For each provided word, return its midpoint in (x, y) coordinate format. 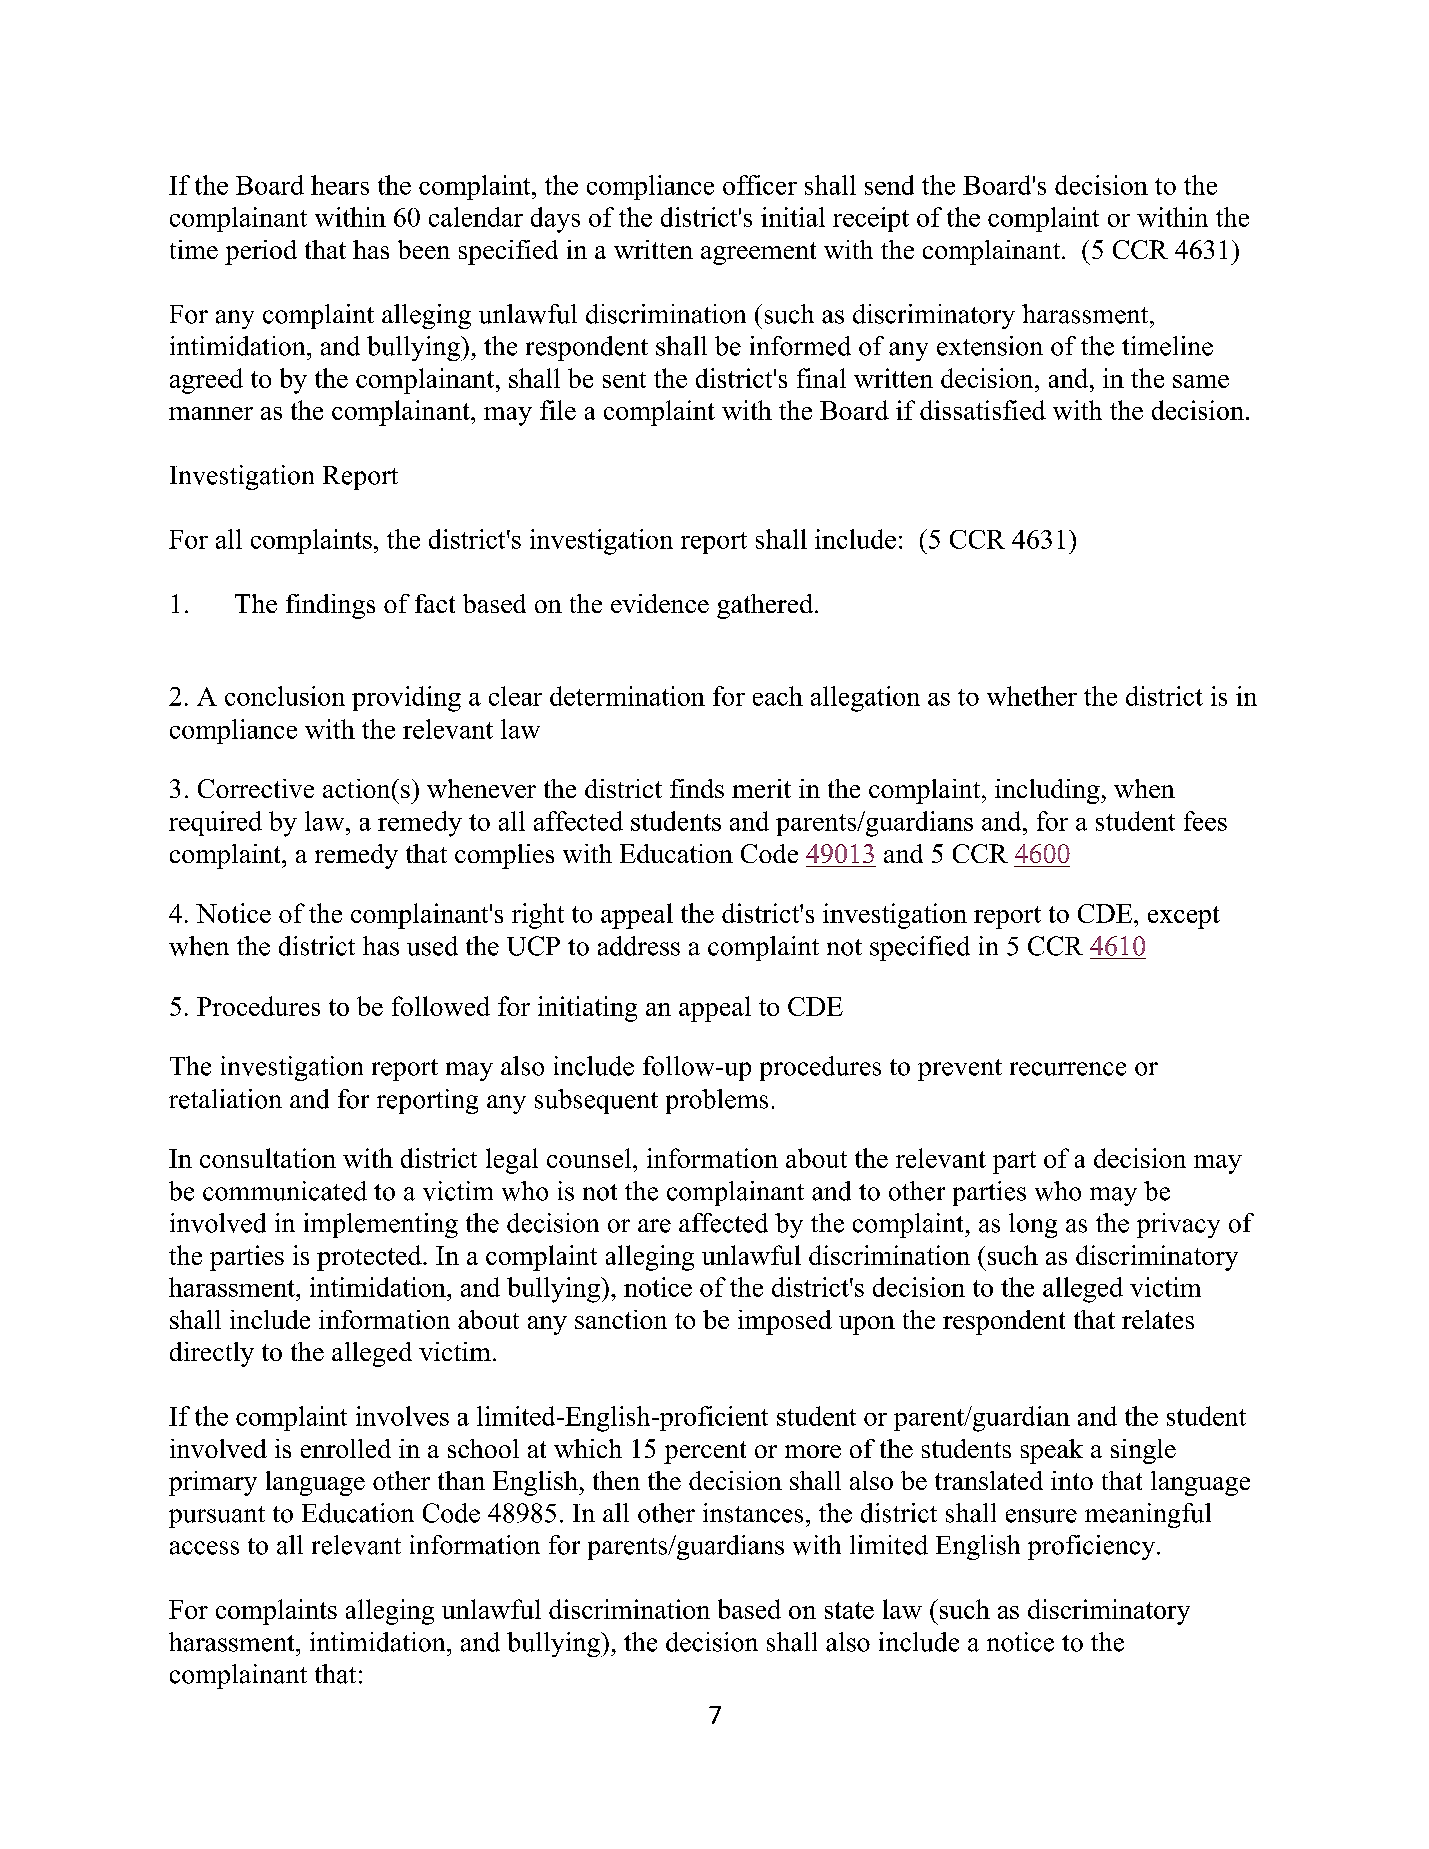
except (1184, 917)
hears (340, 185)
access (204, 1548)
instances (753, 1513)
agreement (758, 253)
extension (990, 346)
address (639, 946)
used (432, 946)
